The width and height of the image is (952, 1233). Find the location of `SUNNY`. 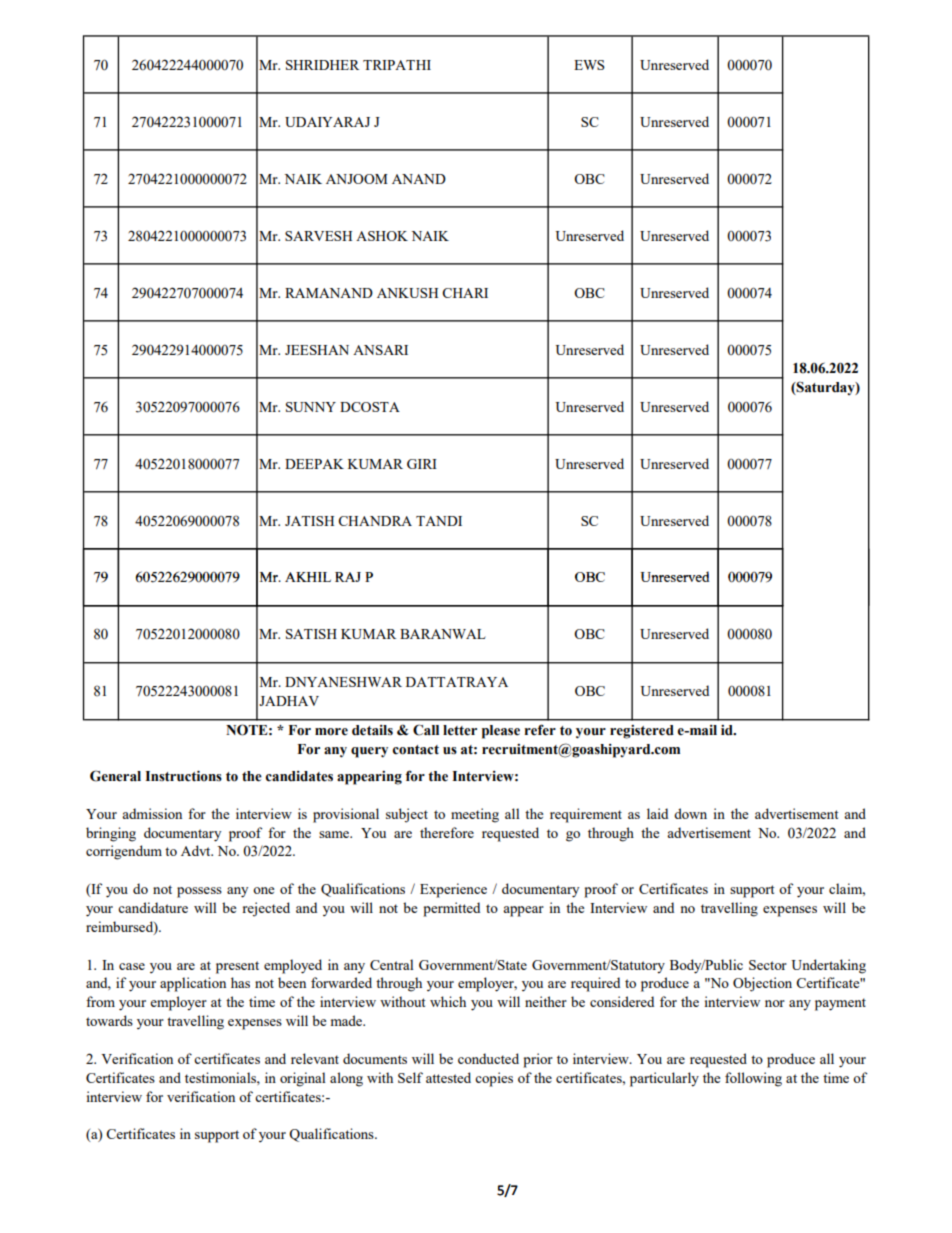

SUNNY is located at coordinates (311, 407).
